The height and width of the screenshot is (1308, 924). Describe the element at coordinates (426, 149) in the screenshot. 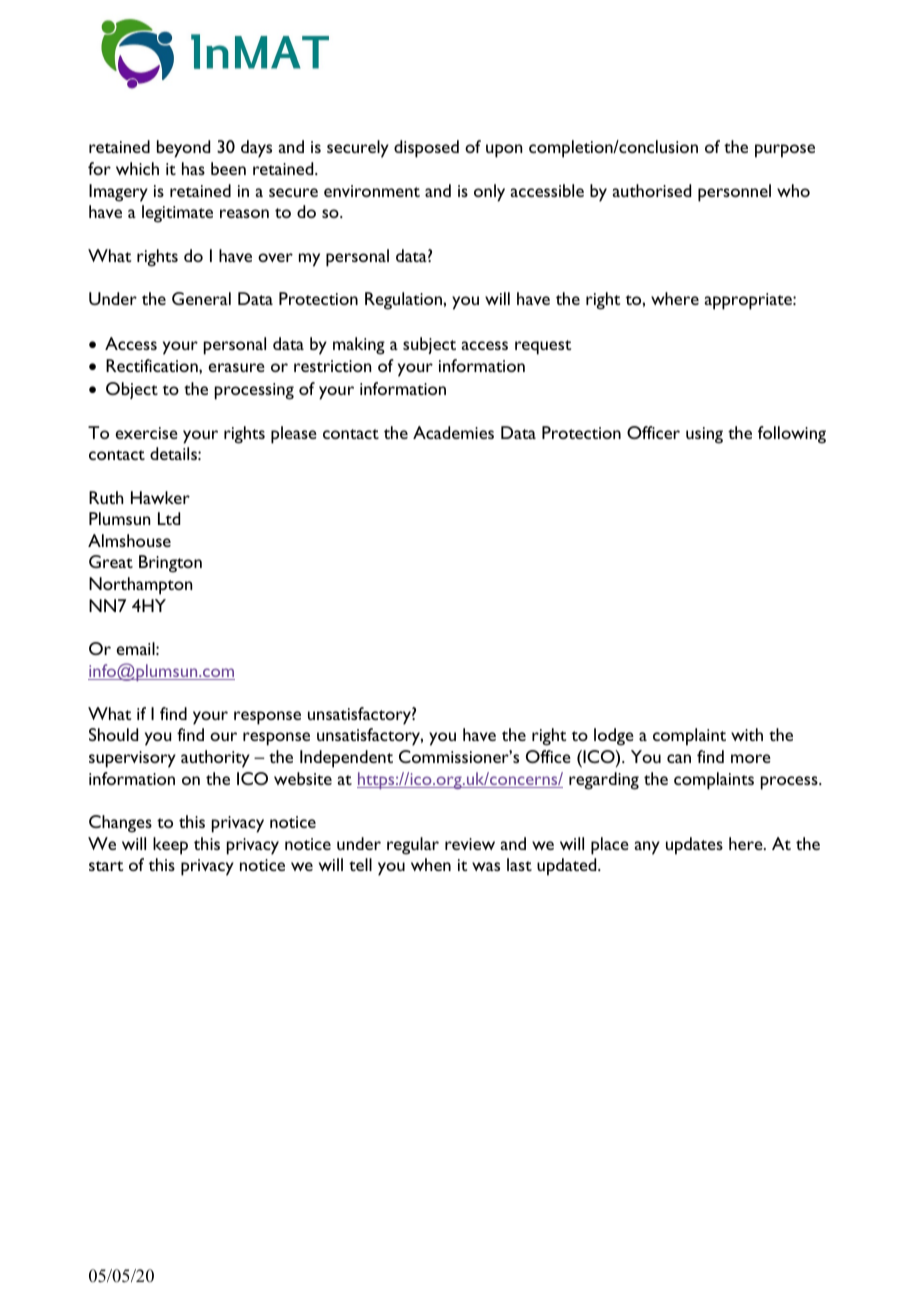

I see `disposed` at that location.
